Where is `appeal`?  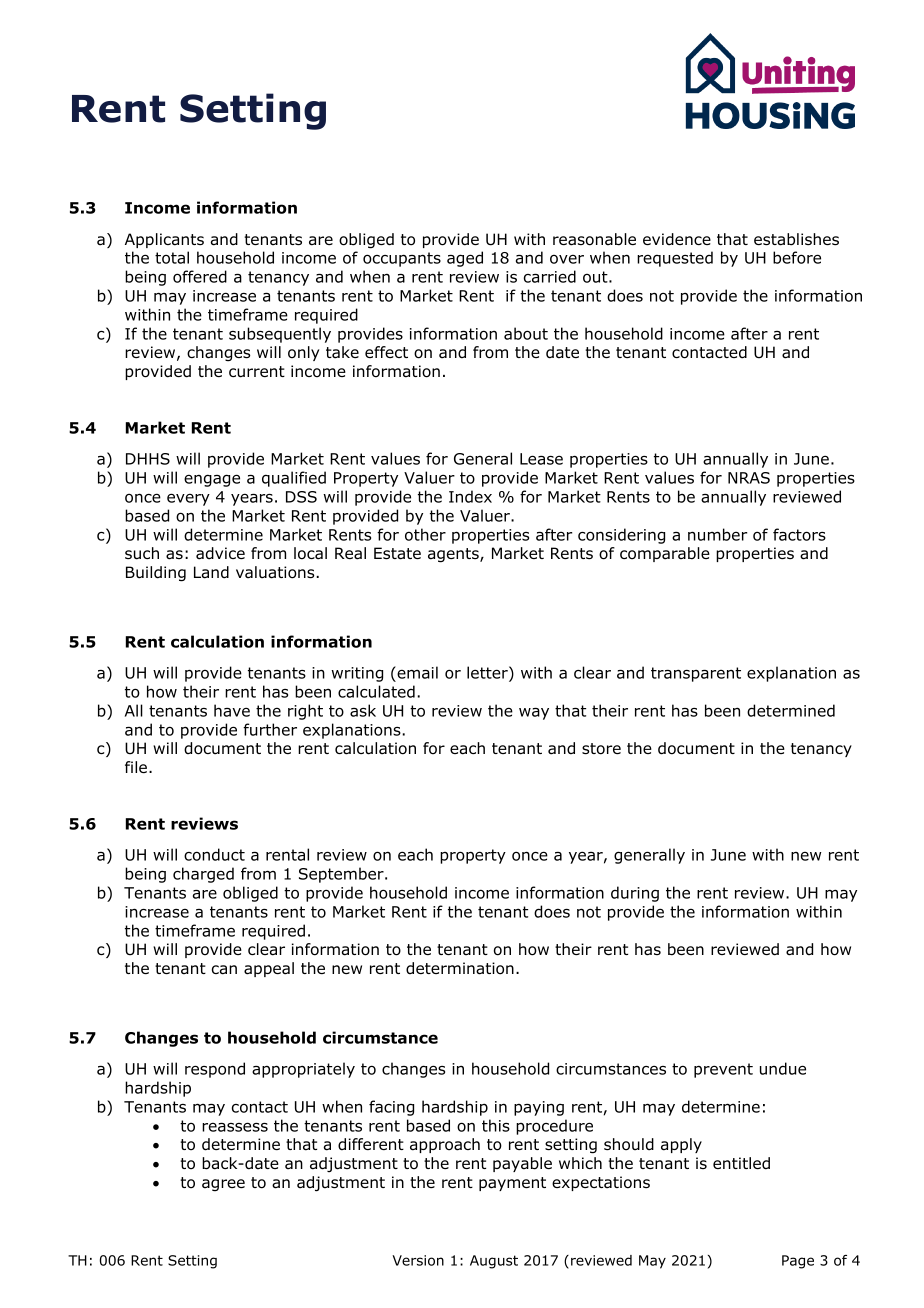
appeal is located at coordinates (269, 969).
